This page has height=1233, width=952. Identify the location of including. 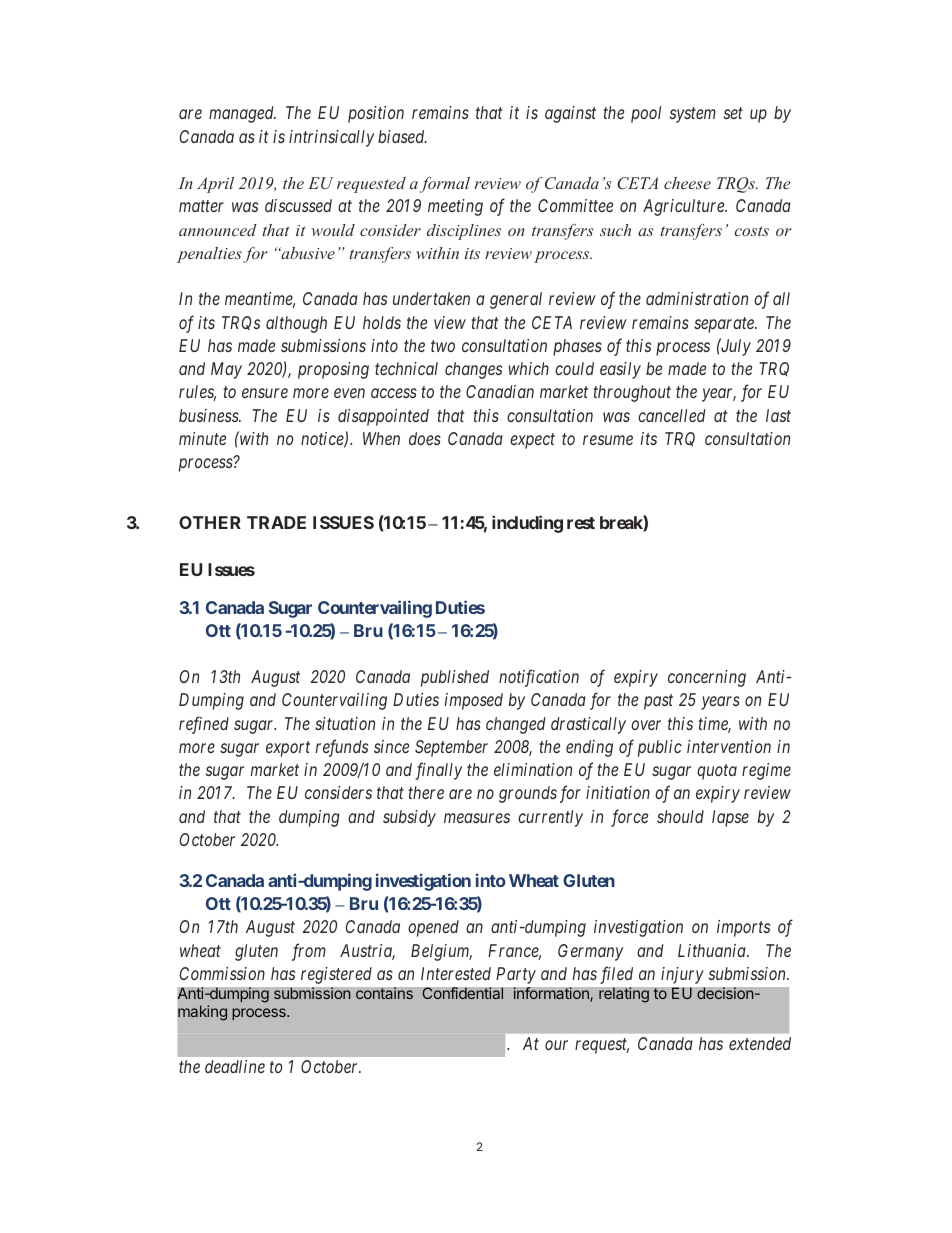
(527, 524).
